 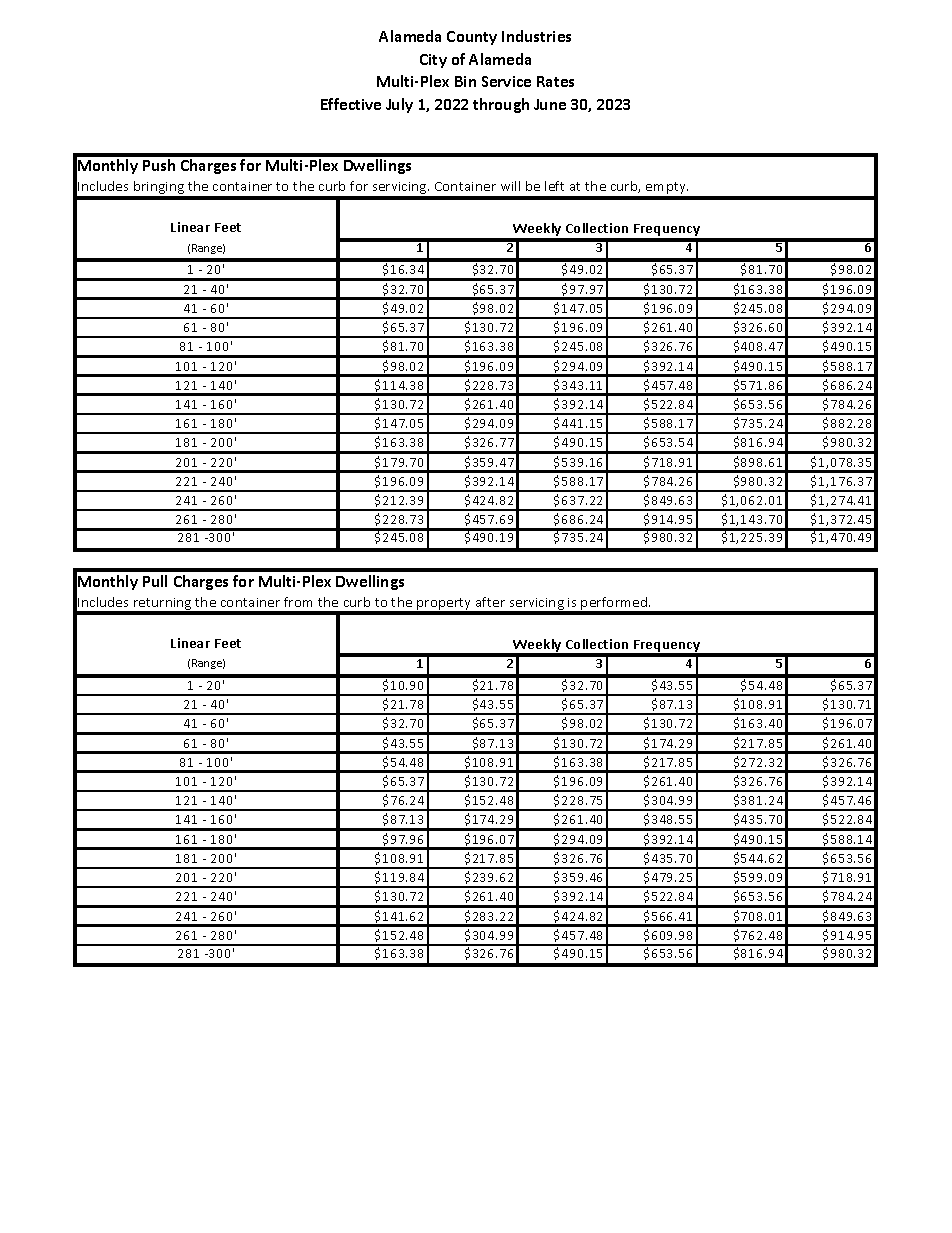 What do you see at coordinates (554, 186) in the screenshot?
I see `left` at bounding box center [554, 186].
